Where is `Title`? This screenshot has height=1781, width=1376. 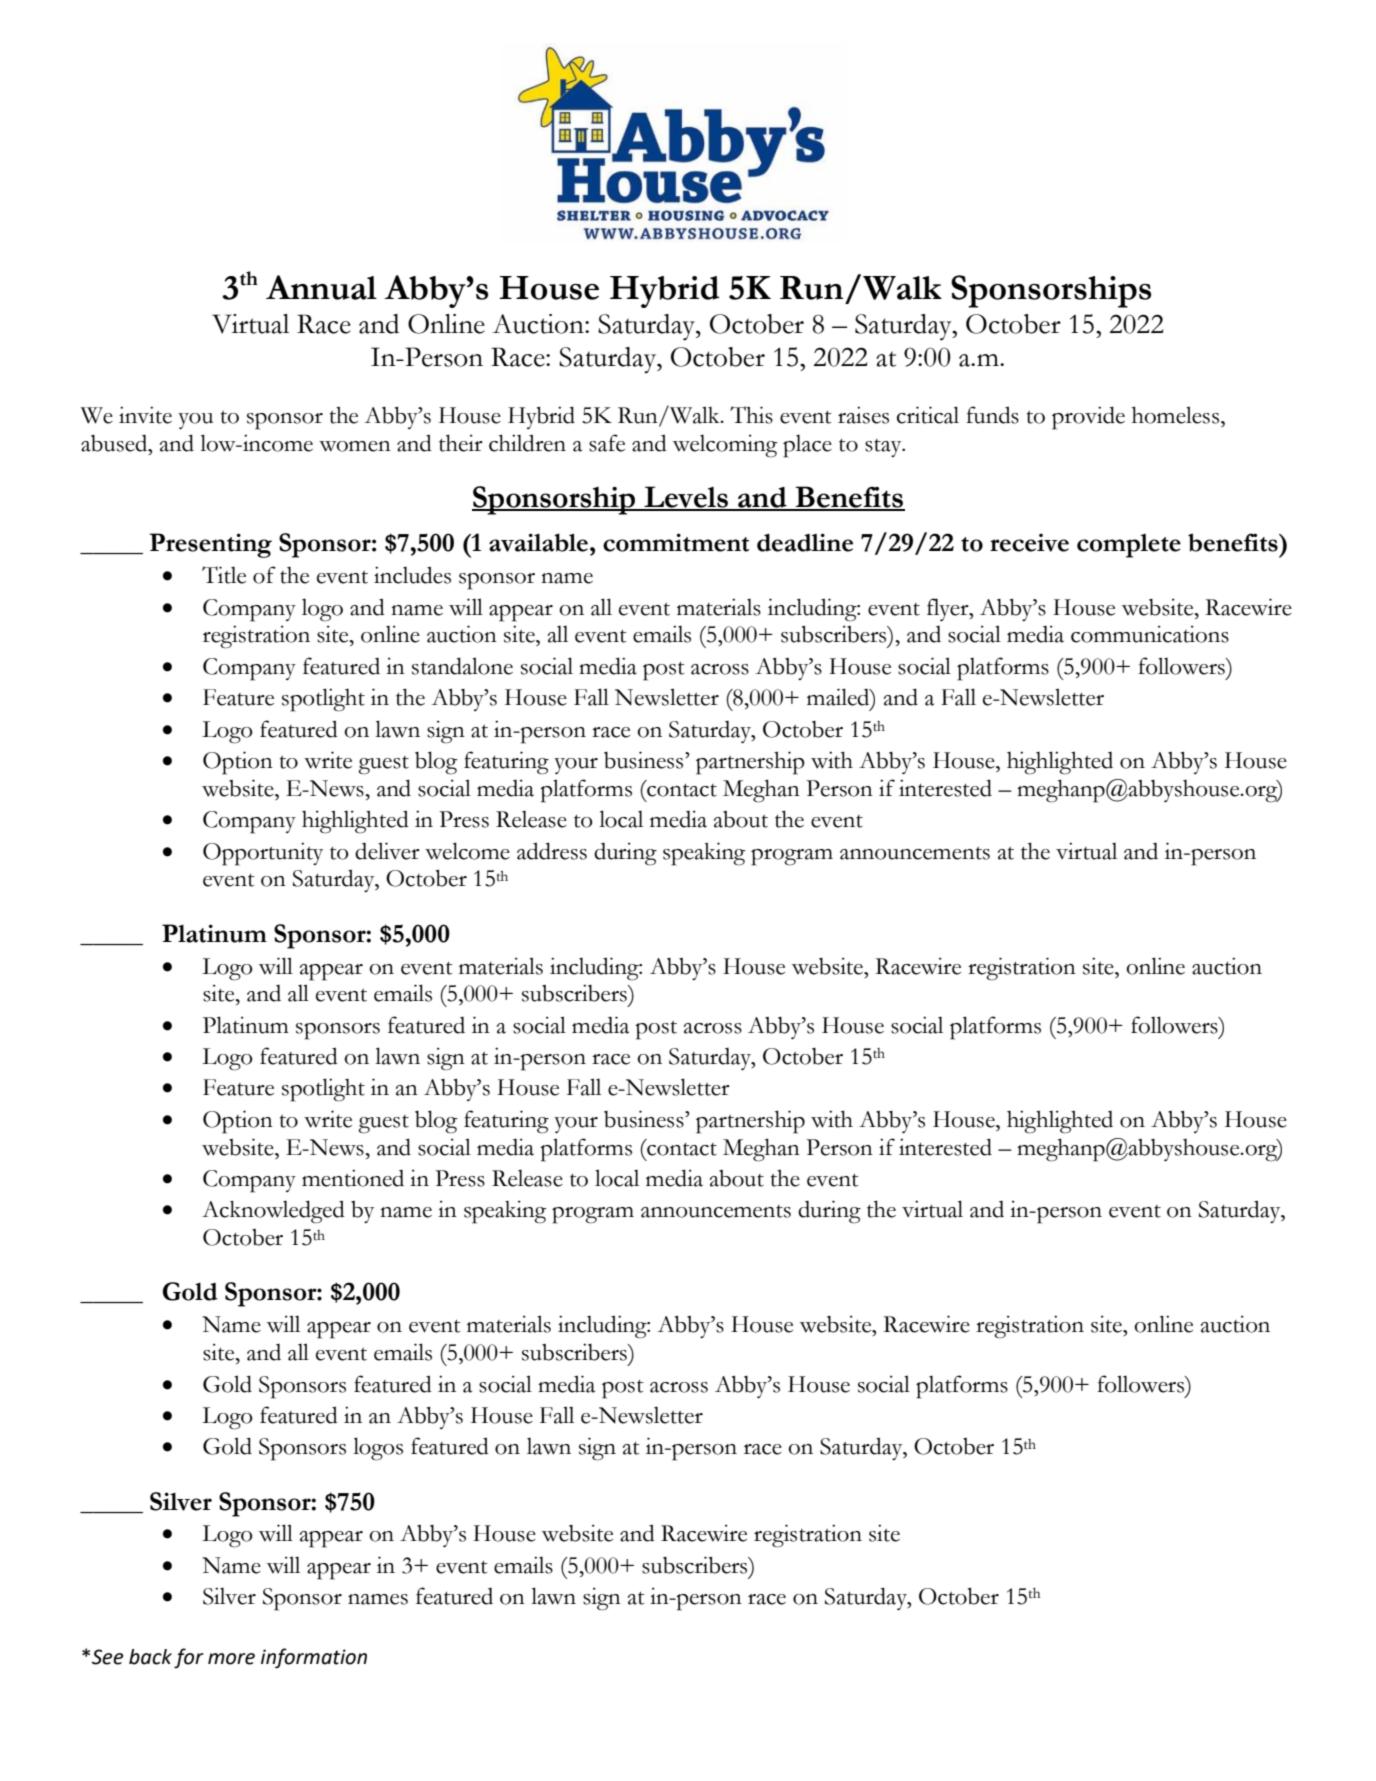
Title is located at coordinates (224, 575).
